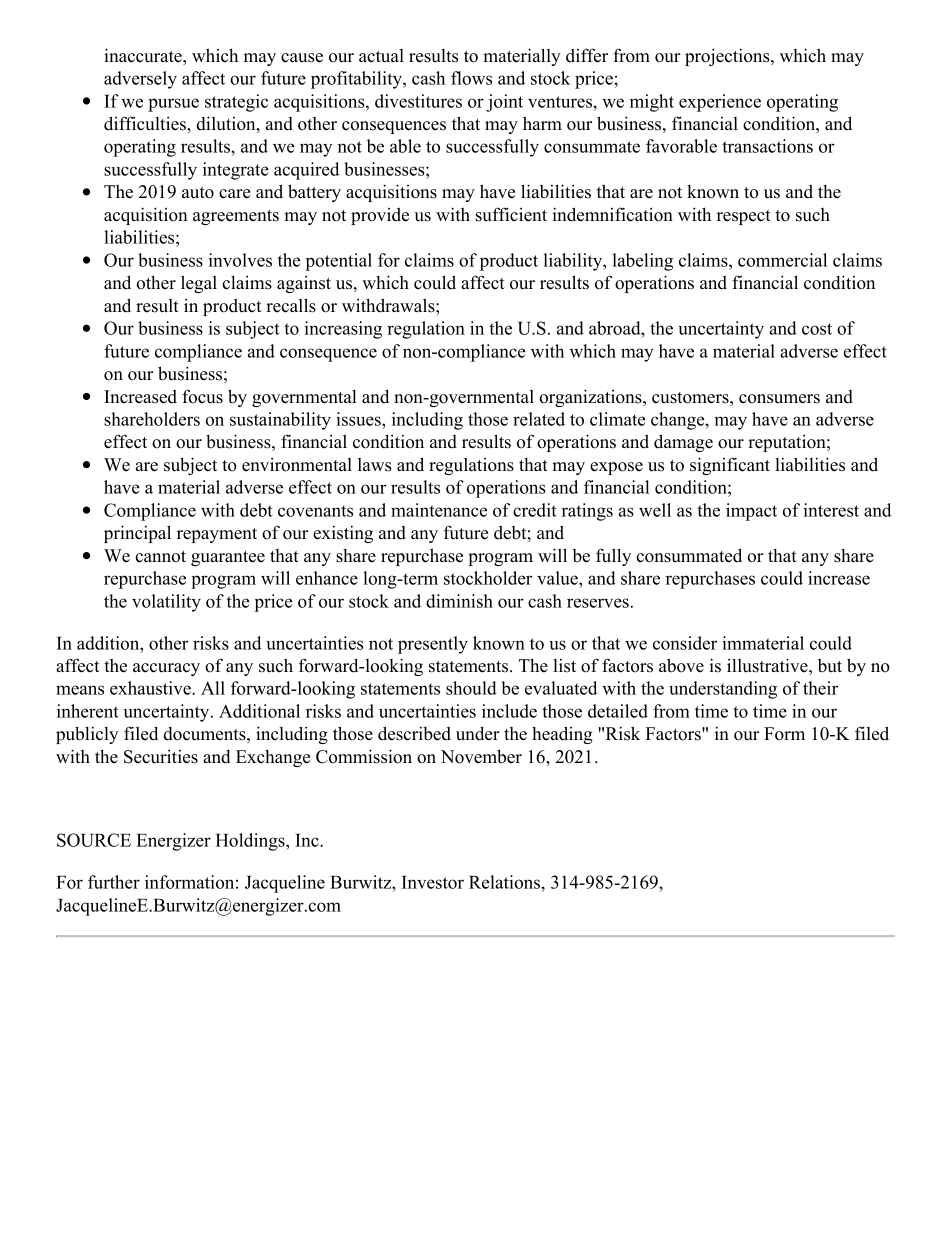 This document has height=1233, width=952. I want to click on impact, so click(751, 512).
